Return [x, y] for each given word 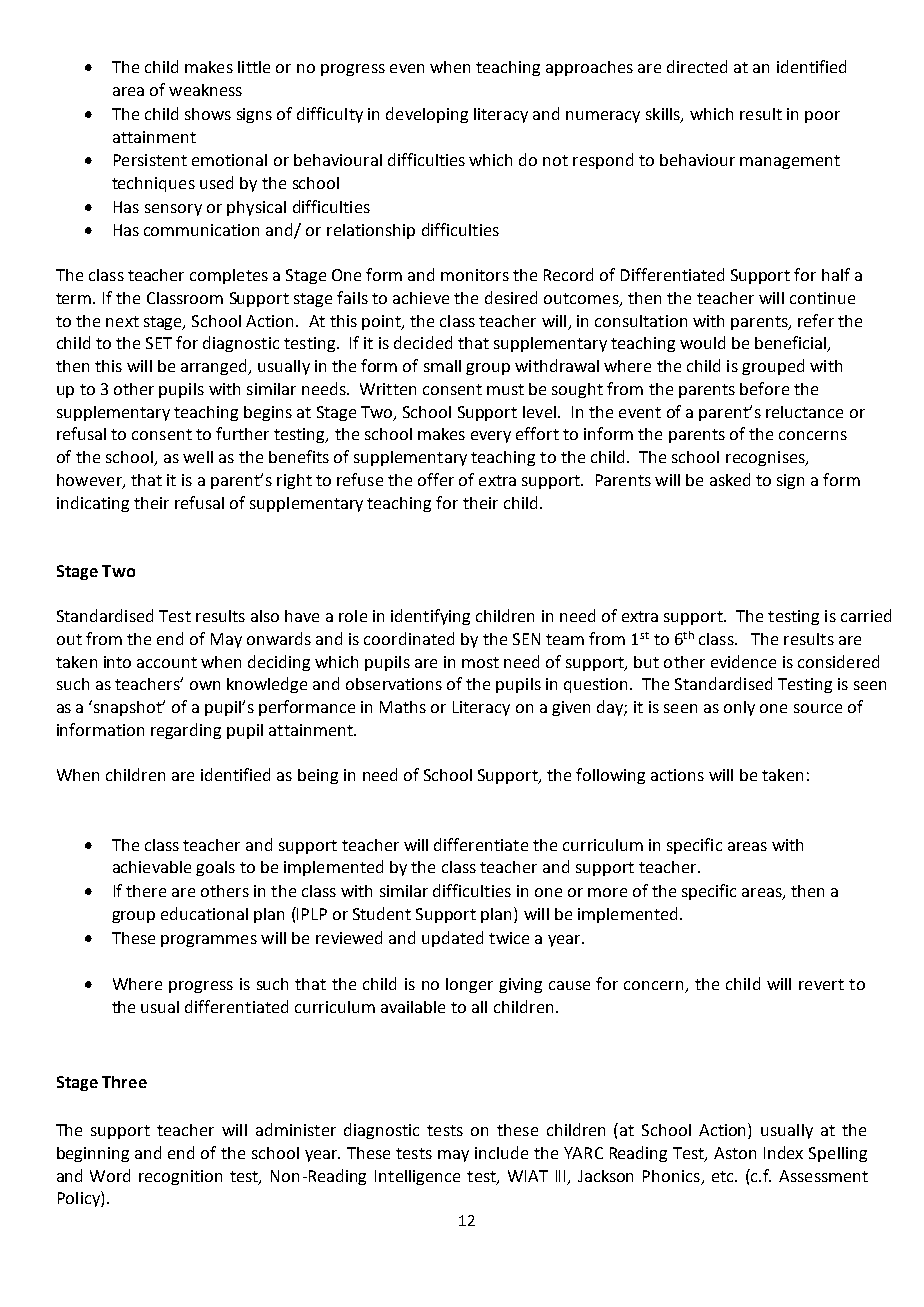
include [501, 1152]
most [480, 662]
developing [427, 115]
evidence [743, 661]
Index [783, 1152]
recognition [180, 1177]
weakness [205, 90]
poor [822, 117]
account [167, 662]
